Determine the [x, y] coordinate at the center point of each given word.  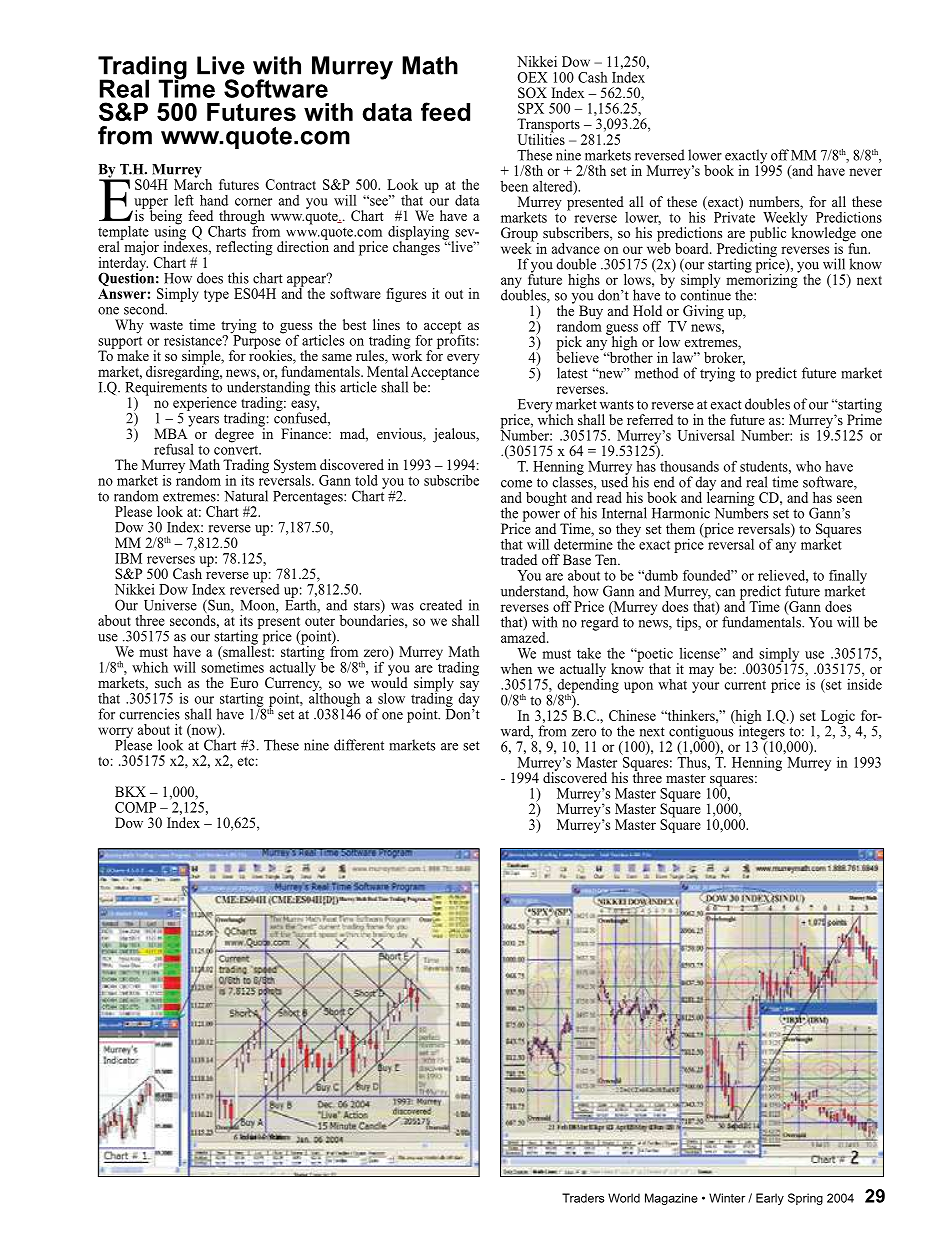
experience [205, 405]
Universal [705, 435]
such [168, 682]
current [745, 685]
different [359, 745]
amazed [524, 636]
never [865, 172]
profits [456, 340]
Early [770, 1199]
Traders [583, 1198]
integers [762, 732]
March [193, 183]
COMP [135, 807]
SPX [531, 108]
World [624, 1198]
